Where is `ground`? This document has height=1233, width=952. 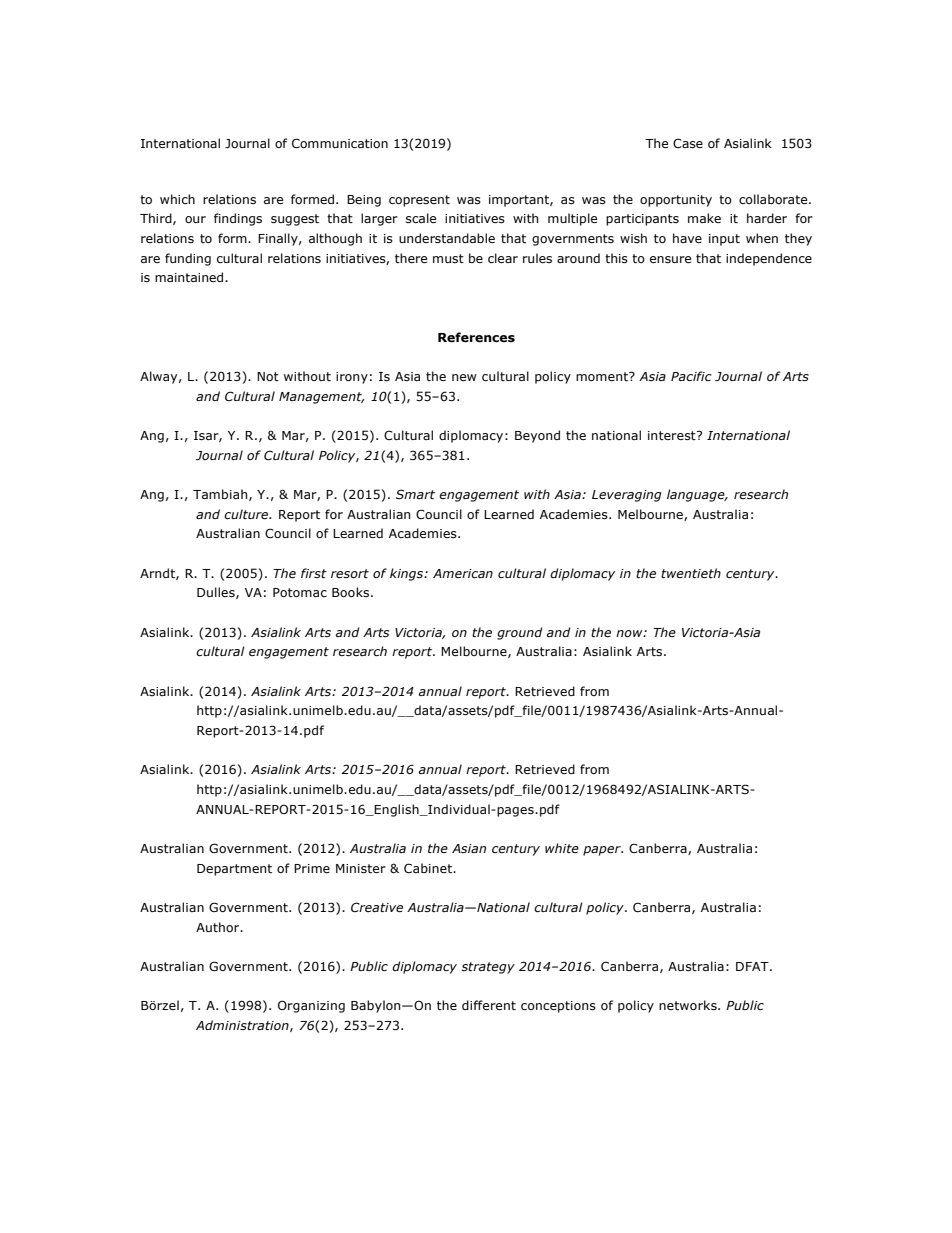 ground is located at coordinates (520, 633).
